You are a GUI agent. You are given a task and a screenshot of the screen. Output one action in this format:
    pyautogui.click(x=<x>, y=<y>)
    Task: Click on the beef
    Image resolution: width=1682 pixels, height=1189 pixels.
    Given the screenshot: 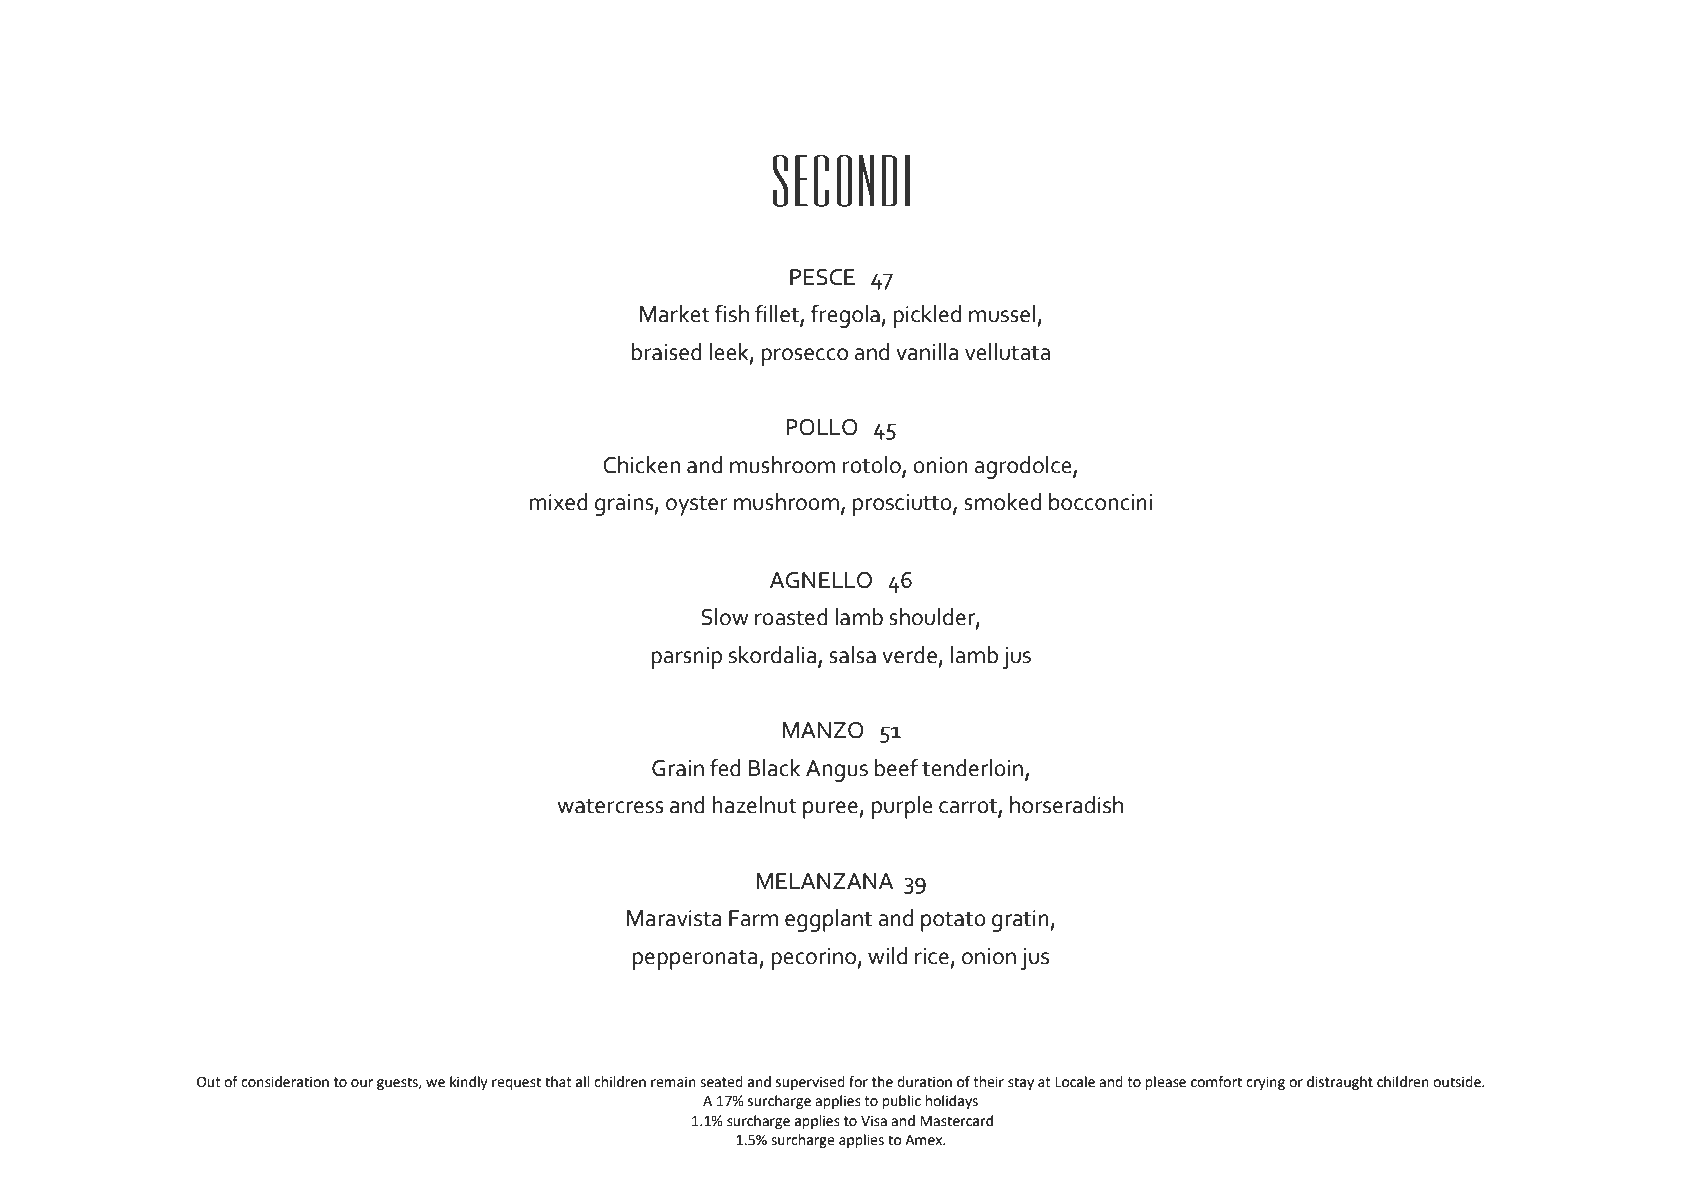 What is the action you would take?
    pyautogui.click(x=897, y=767)
